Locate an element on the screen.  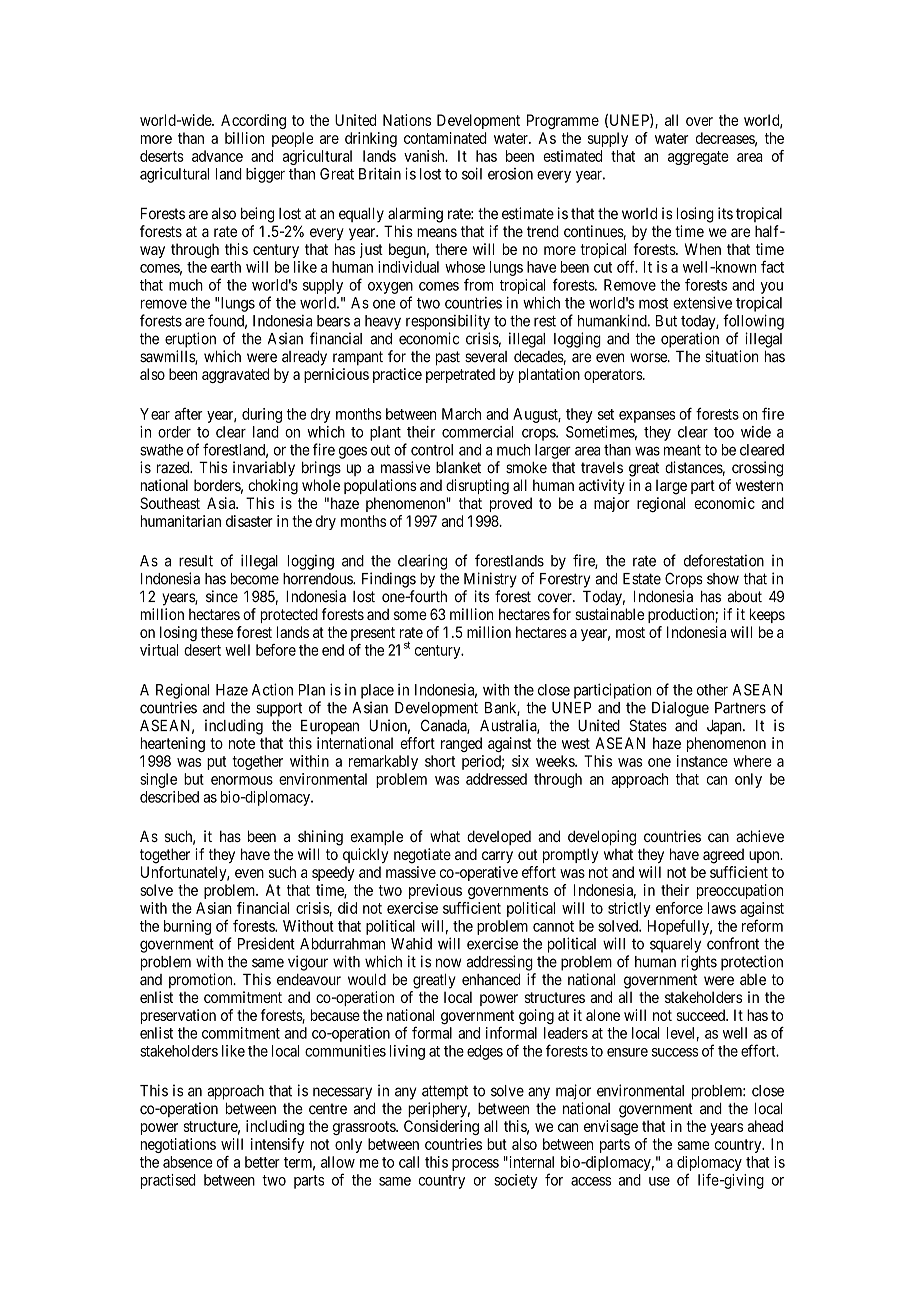
agreed is located at coordinates (723, 856).
